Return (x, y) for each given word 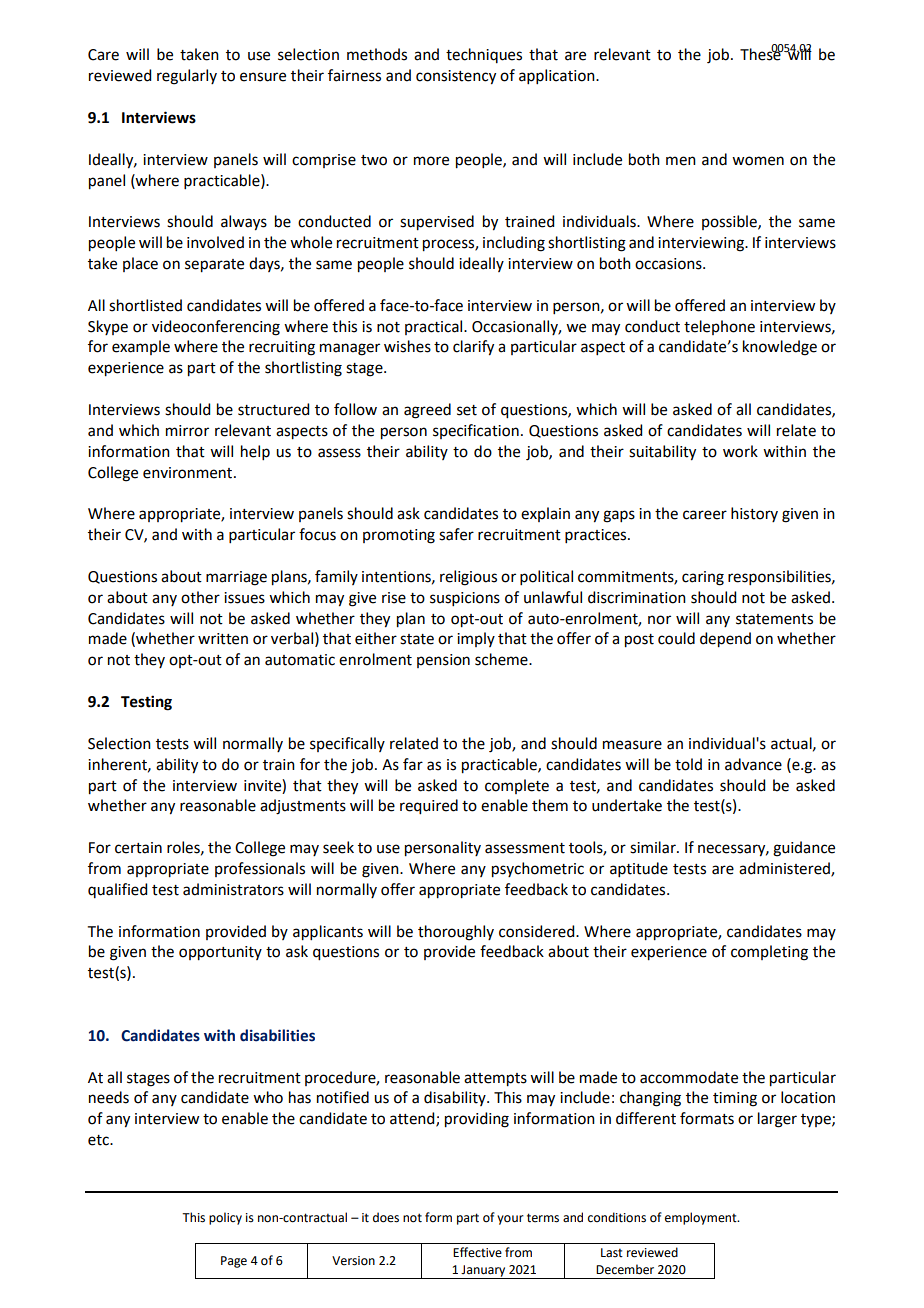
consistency (456, 77)
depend (725, 640)
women (758, 161)
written (223, 639)
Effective (477, 1252)
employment (702, 1218)
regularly (187, 77)
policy (225, 1218)
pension (443, 661)
